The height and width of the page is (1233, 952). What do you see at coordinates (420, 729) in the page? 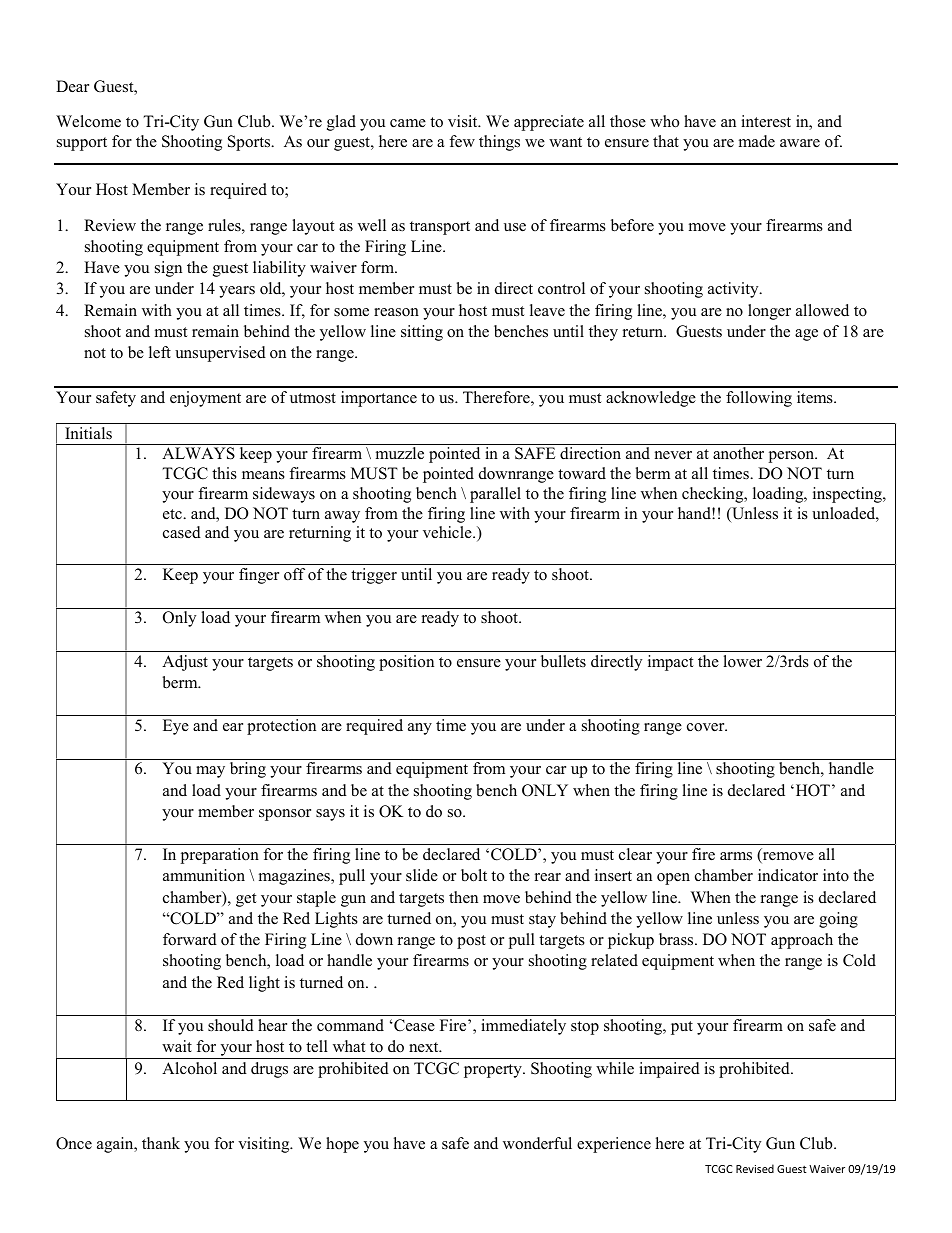
I see `any` at bounding box center [420, 729].
